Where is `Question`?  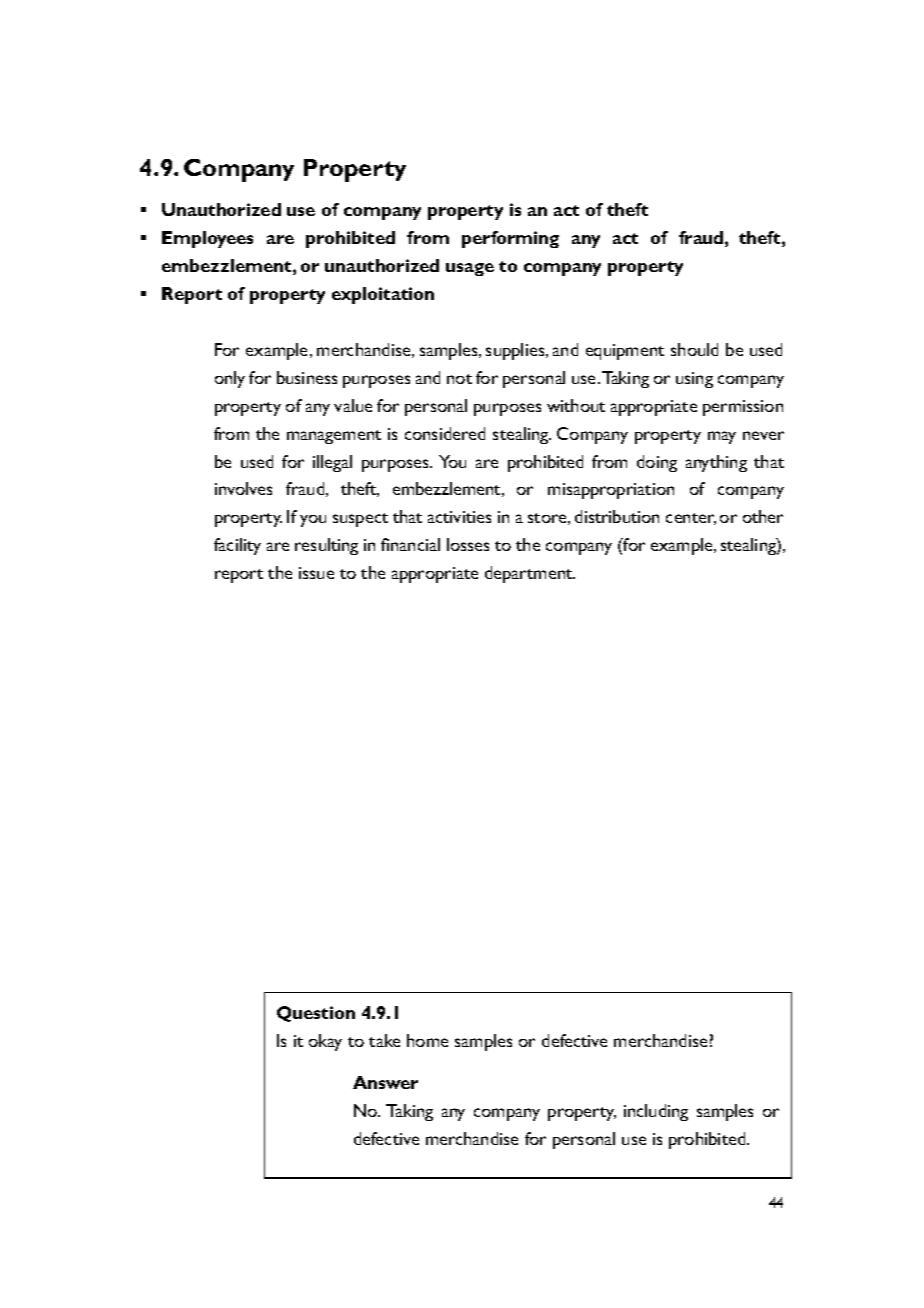 Question is located at coordinates (316, 1014).
